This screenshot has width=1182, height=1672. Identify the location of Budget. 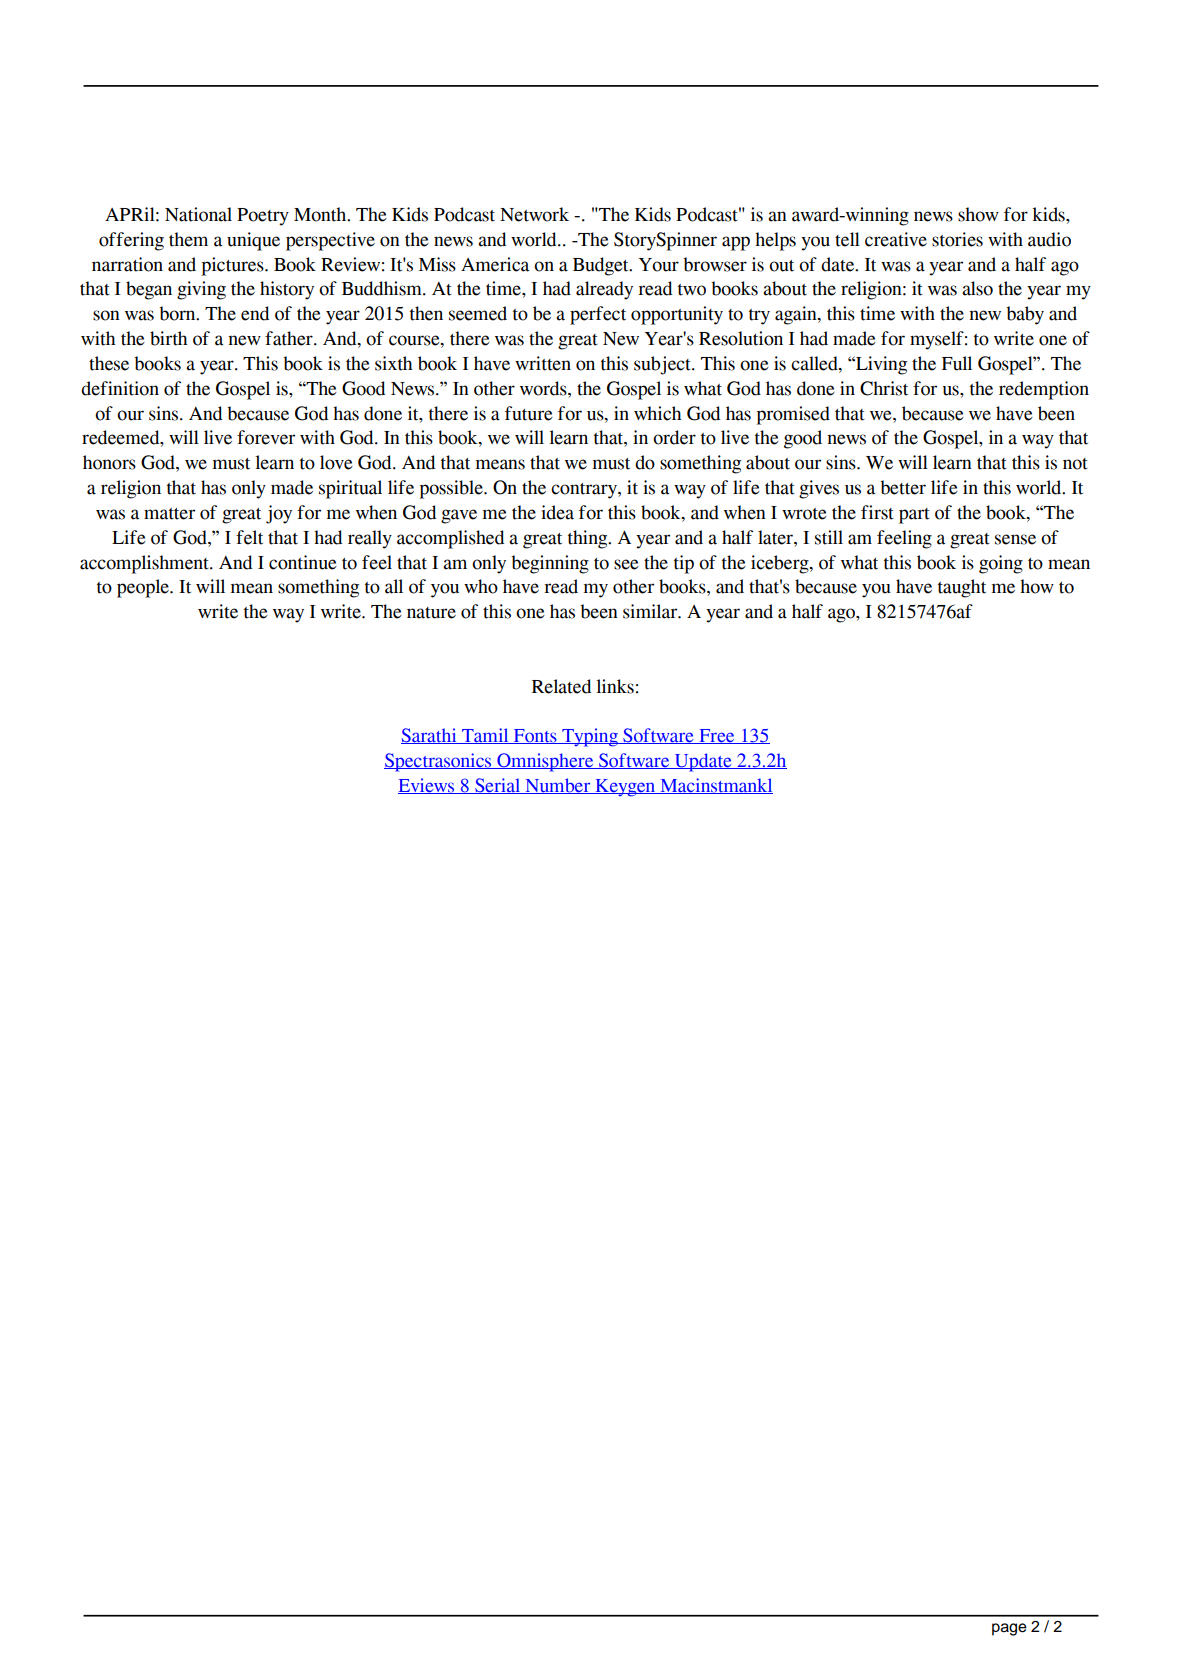
(602, 266).
